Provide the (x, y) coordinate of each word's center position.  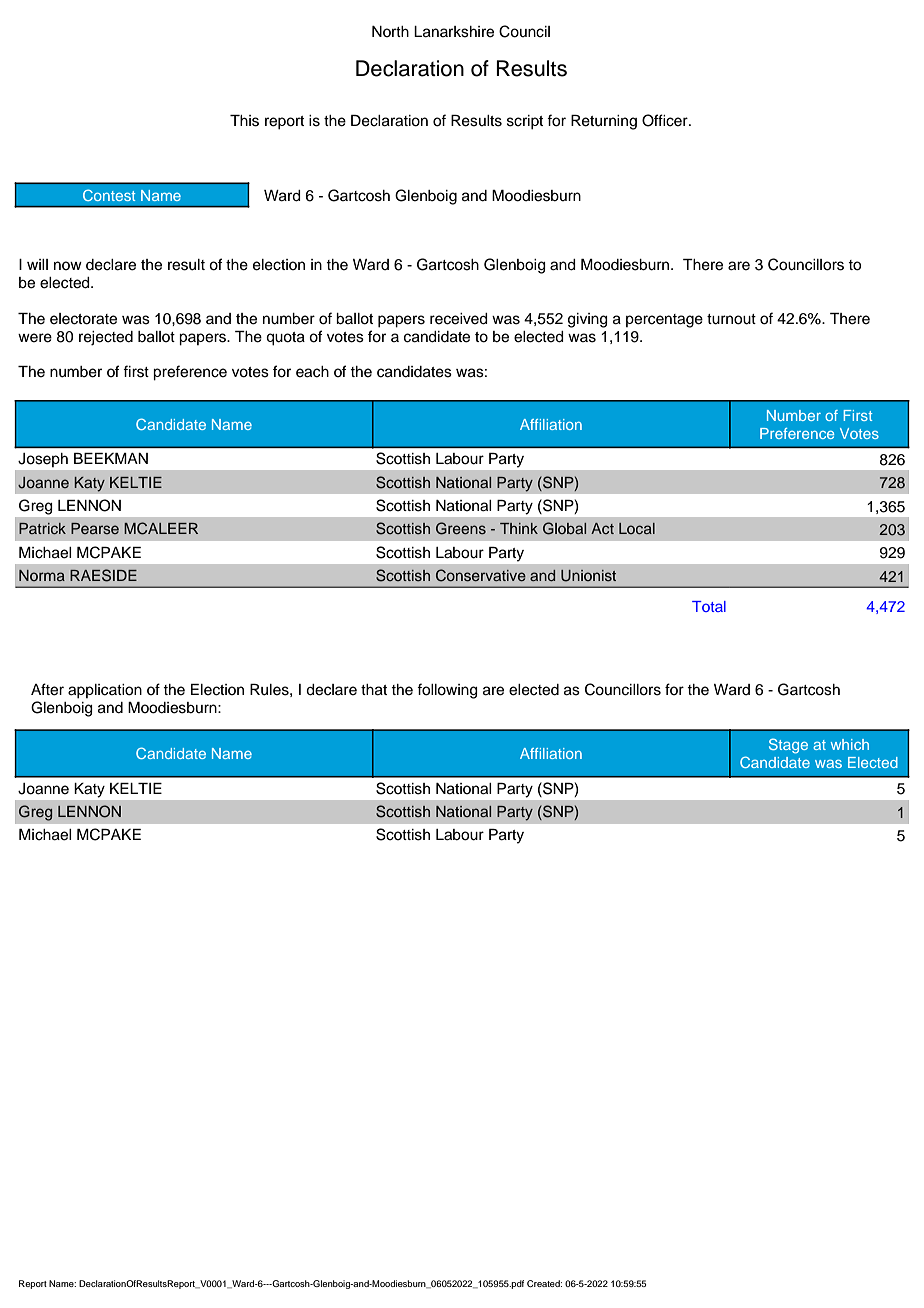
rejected (106, 338)
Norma (42, 575)
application (105, 691)
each (312, 372)
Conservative (481, 575)
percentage (664, 321)
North (390, 31)
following (447, 691)
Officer (666, 120)
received (459, 319)
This (244, 121)
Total (709, 606)
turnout (731, 319)
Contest (109, 195)
